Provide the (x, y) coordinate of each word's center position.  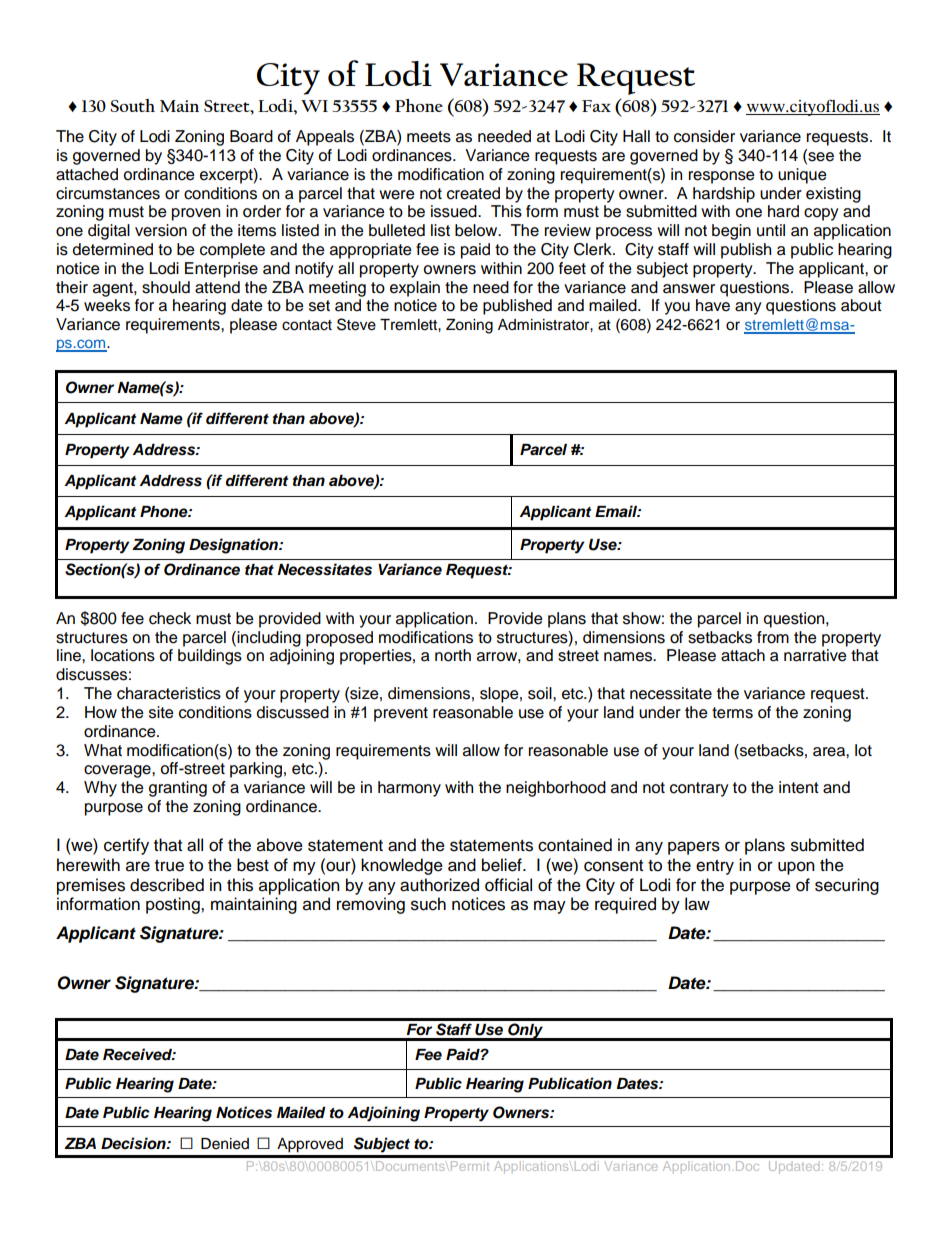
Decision (134, 1143)
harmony (409, 789)
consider (704, 136)
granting (178, 789)
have (713, 305)
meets (429, 137)
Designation (234, 546)
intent (799, 787)
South (132, 105)
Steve (356, 324)
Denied (225, 1144)
